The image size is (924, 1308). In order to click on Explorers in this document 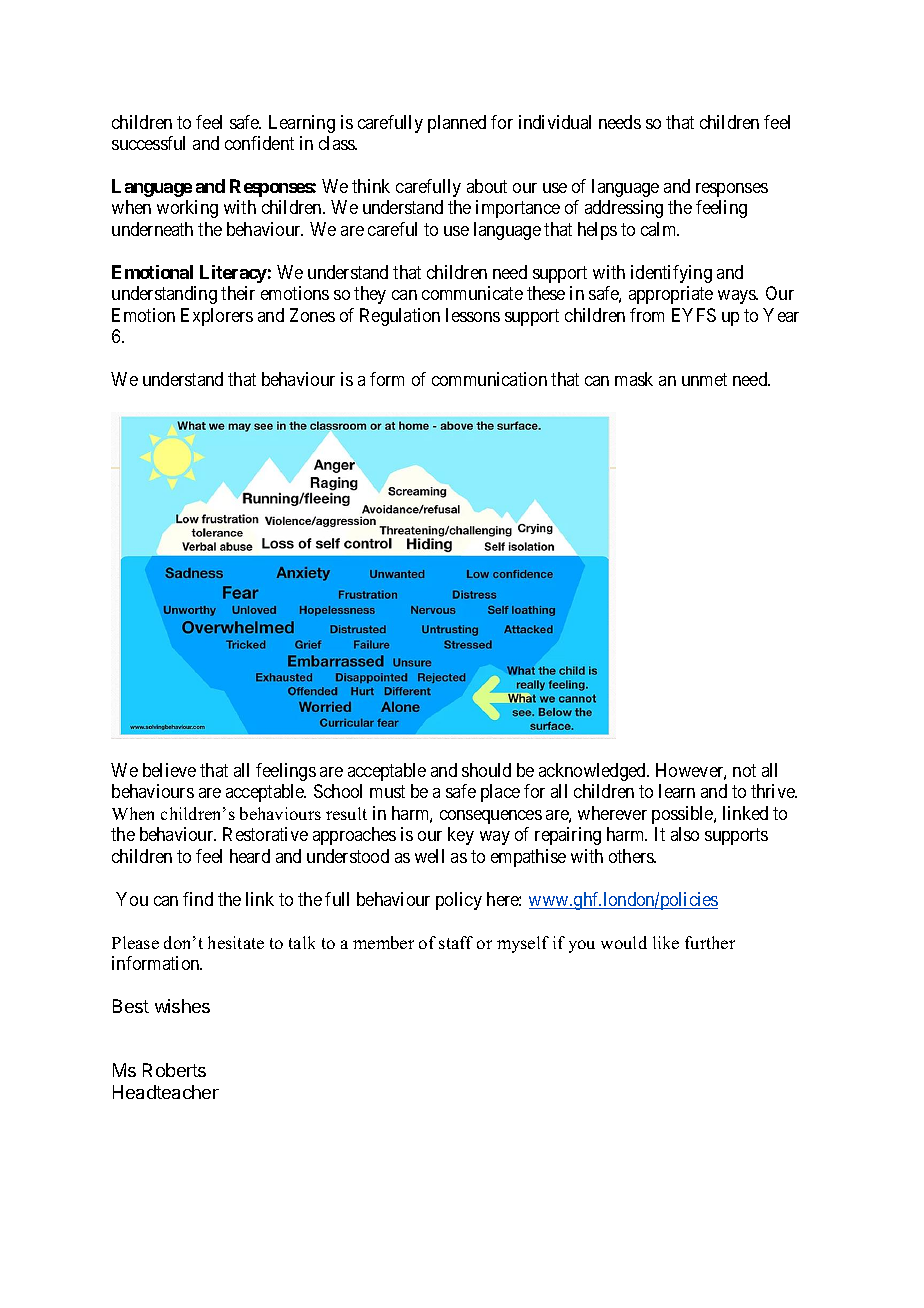, I will do `click(217, 317)`.
